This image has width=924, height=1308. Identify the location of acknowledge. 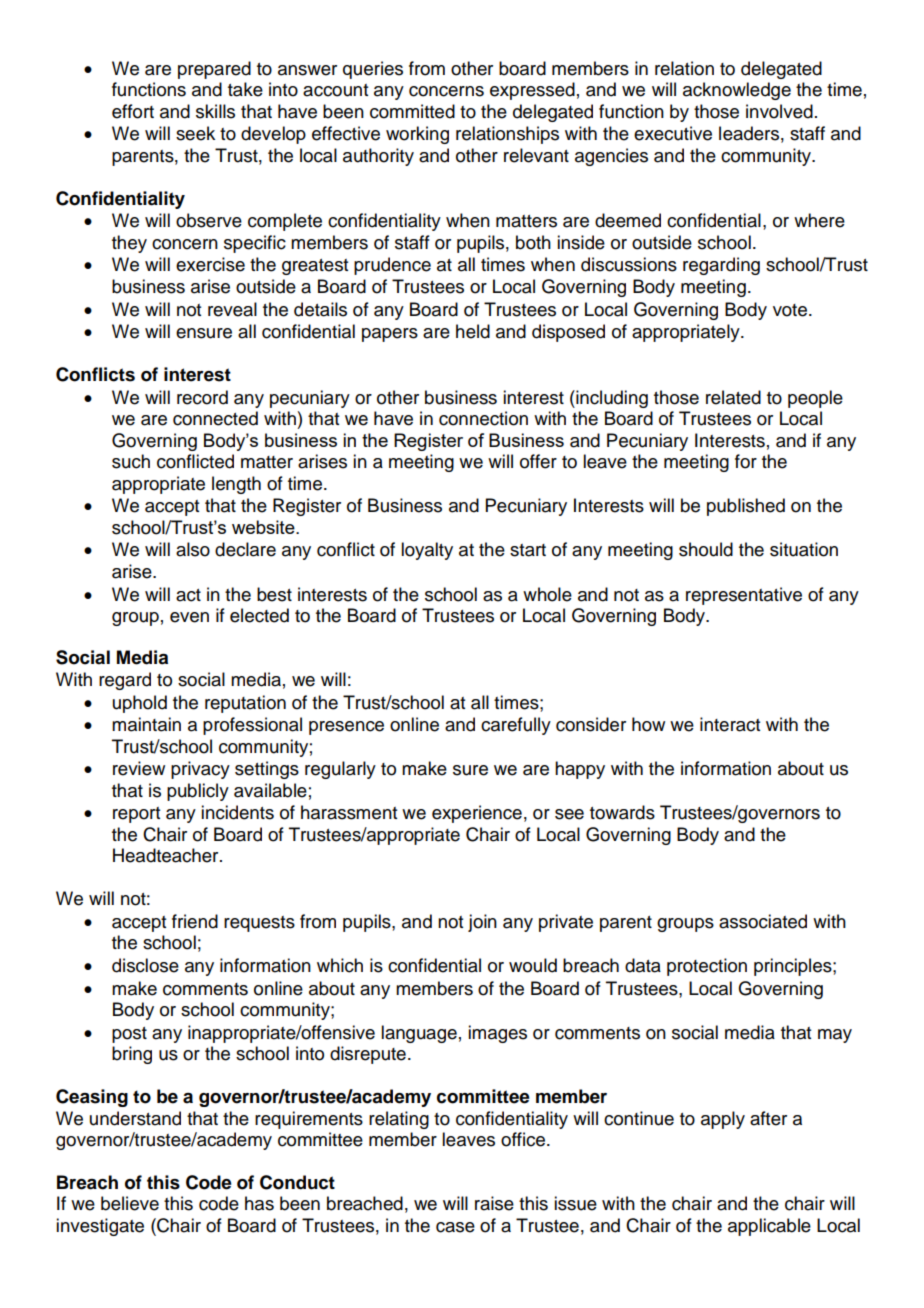
(737, 91).
